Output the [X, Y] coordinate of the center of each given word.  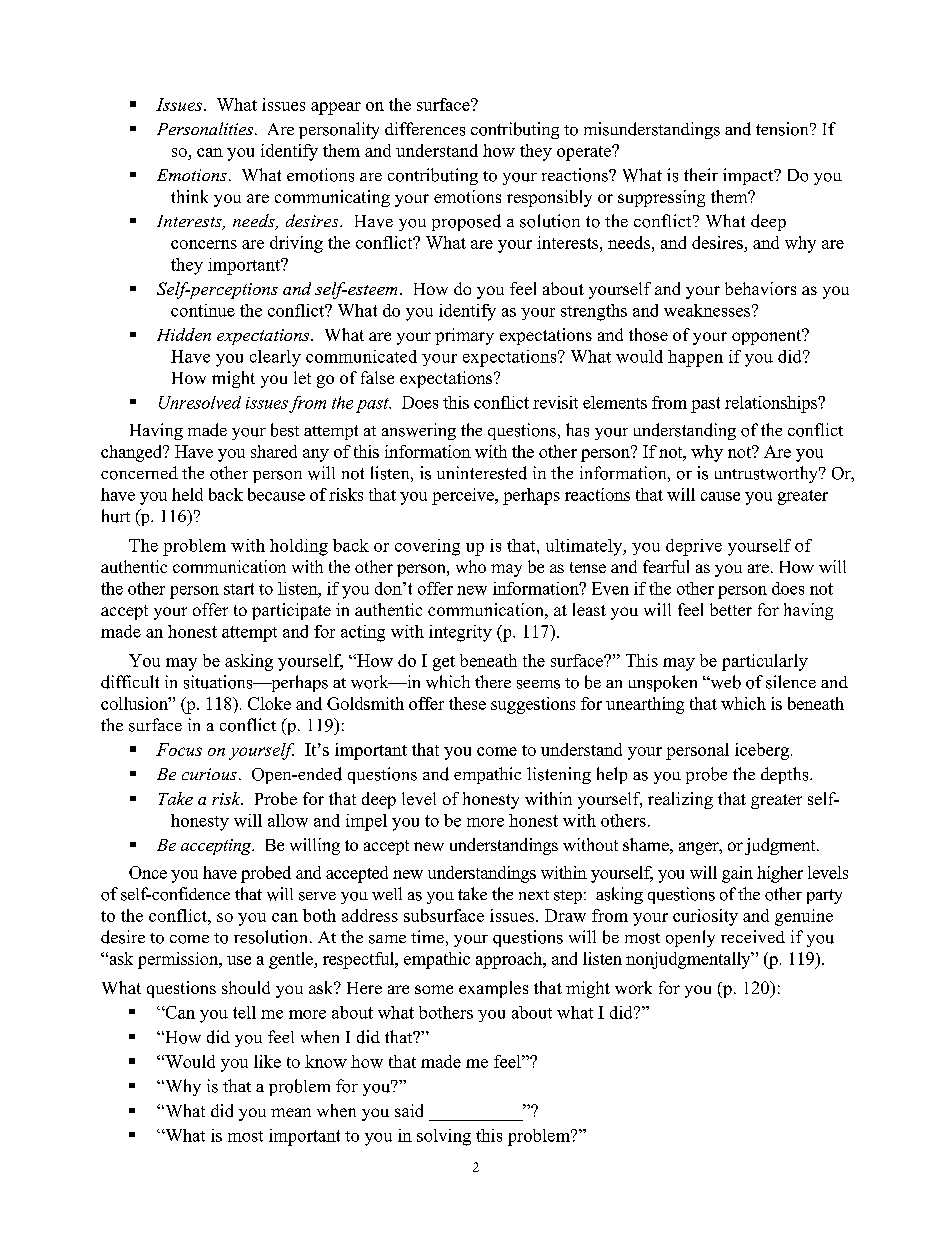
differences [425, 129]
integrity [460, 633]
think [189, 196]
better [731, 609]
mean [291, 1112]
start [239, 589]
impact [749, 176]
